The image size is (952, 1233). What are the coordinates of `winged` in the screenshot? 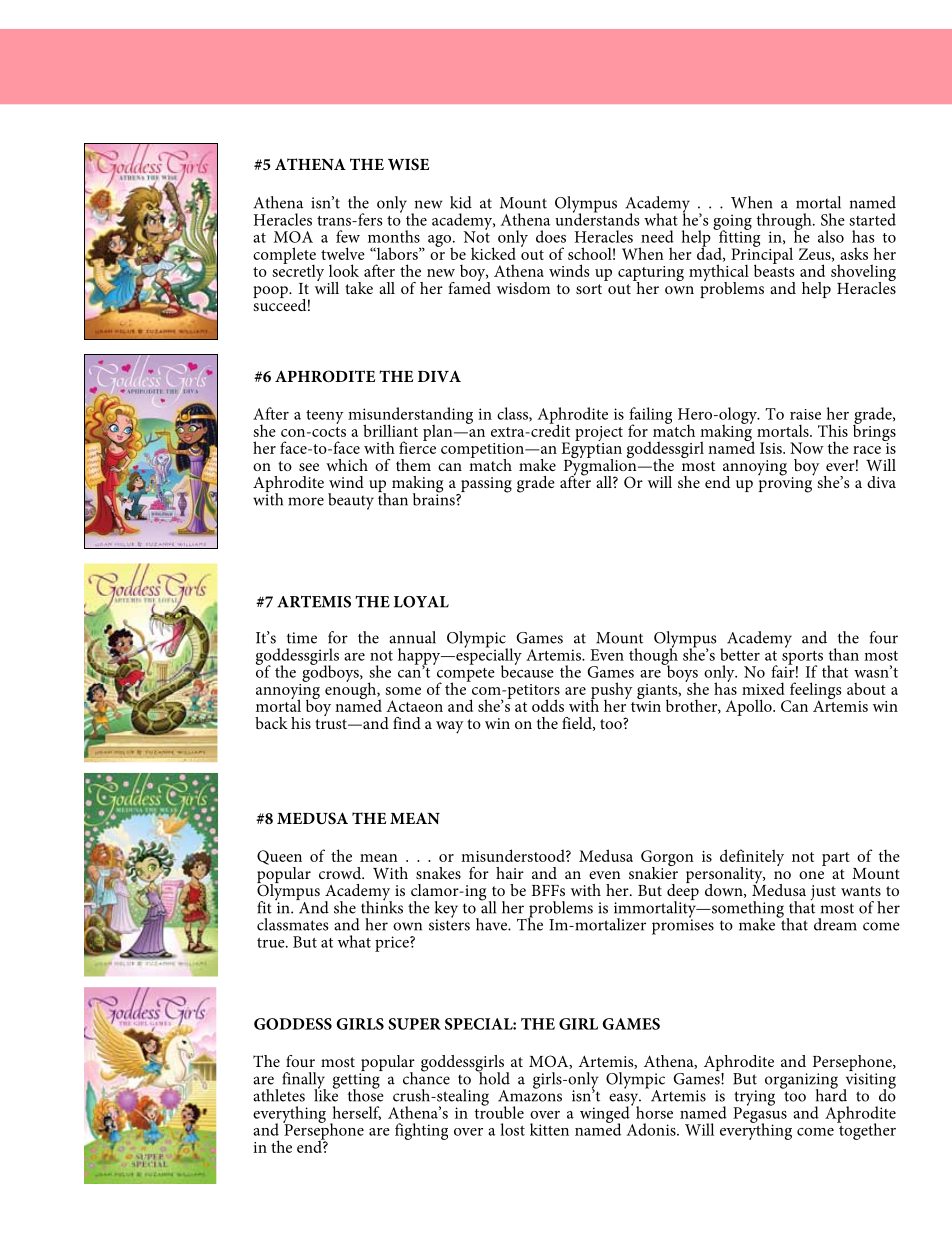 It's located at (606, 1114).
